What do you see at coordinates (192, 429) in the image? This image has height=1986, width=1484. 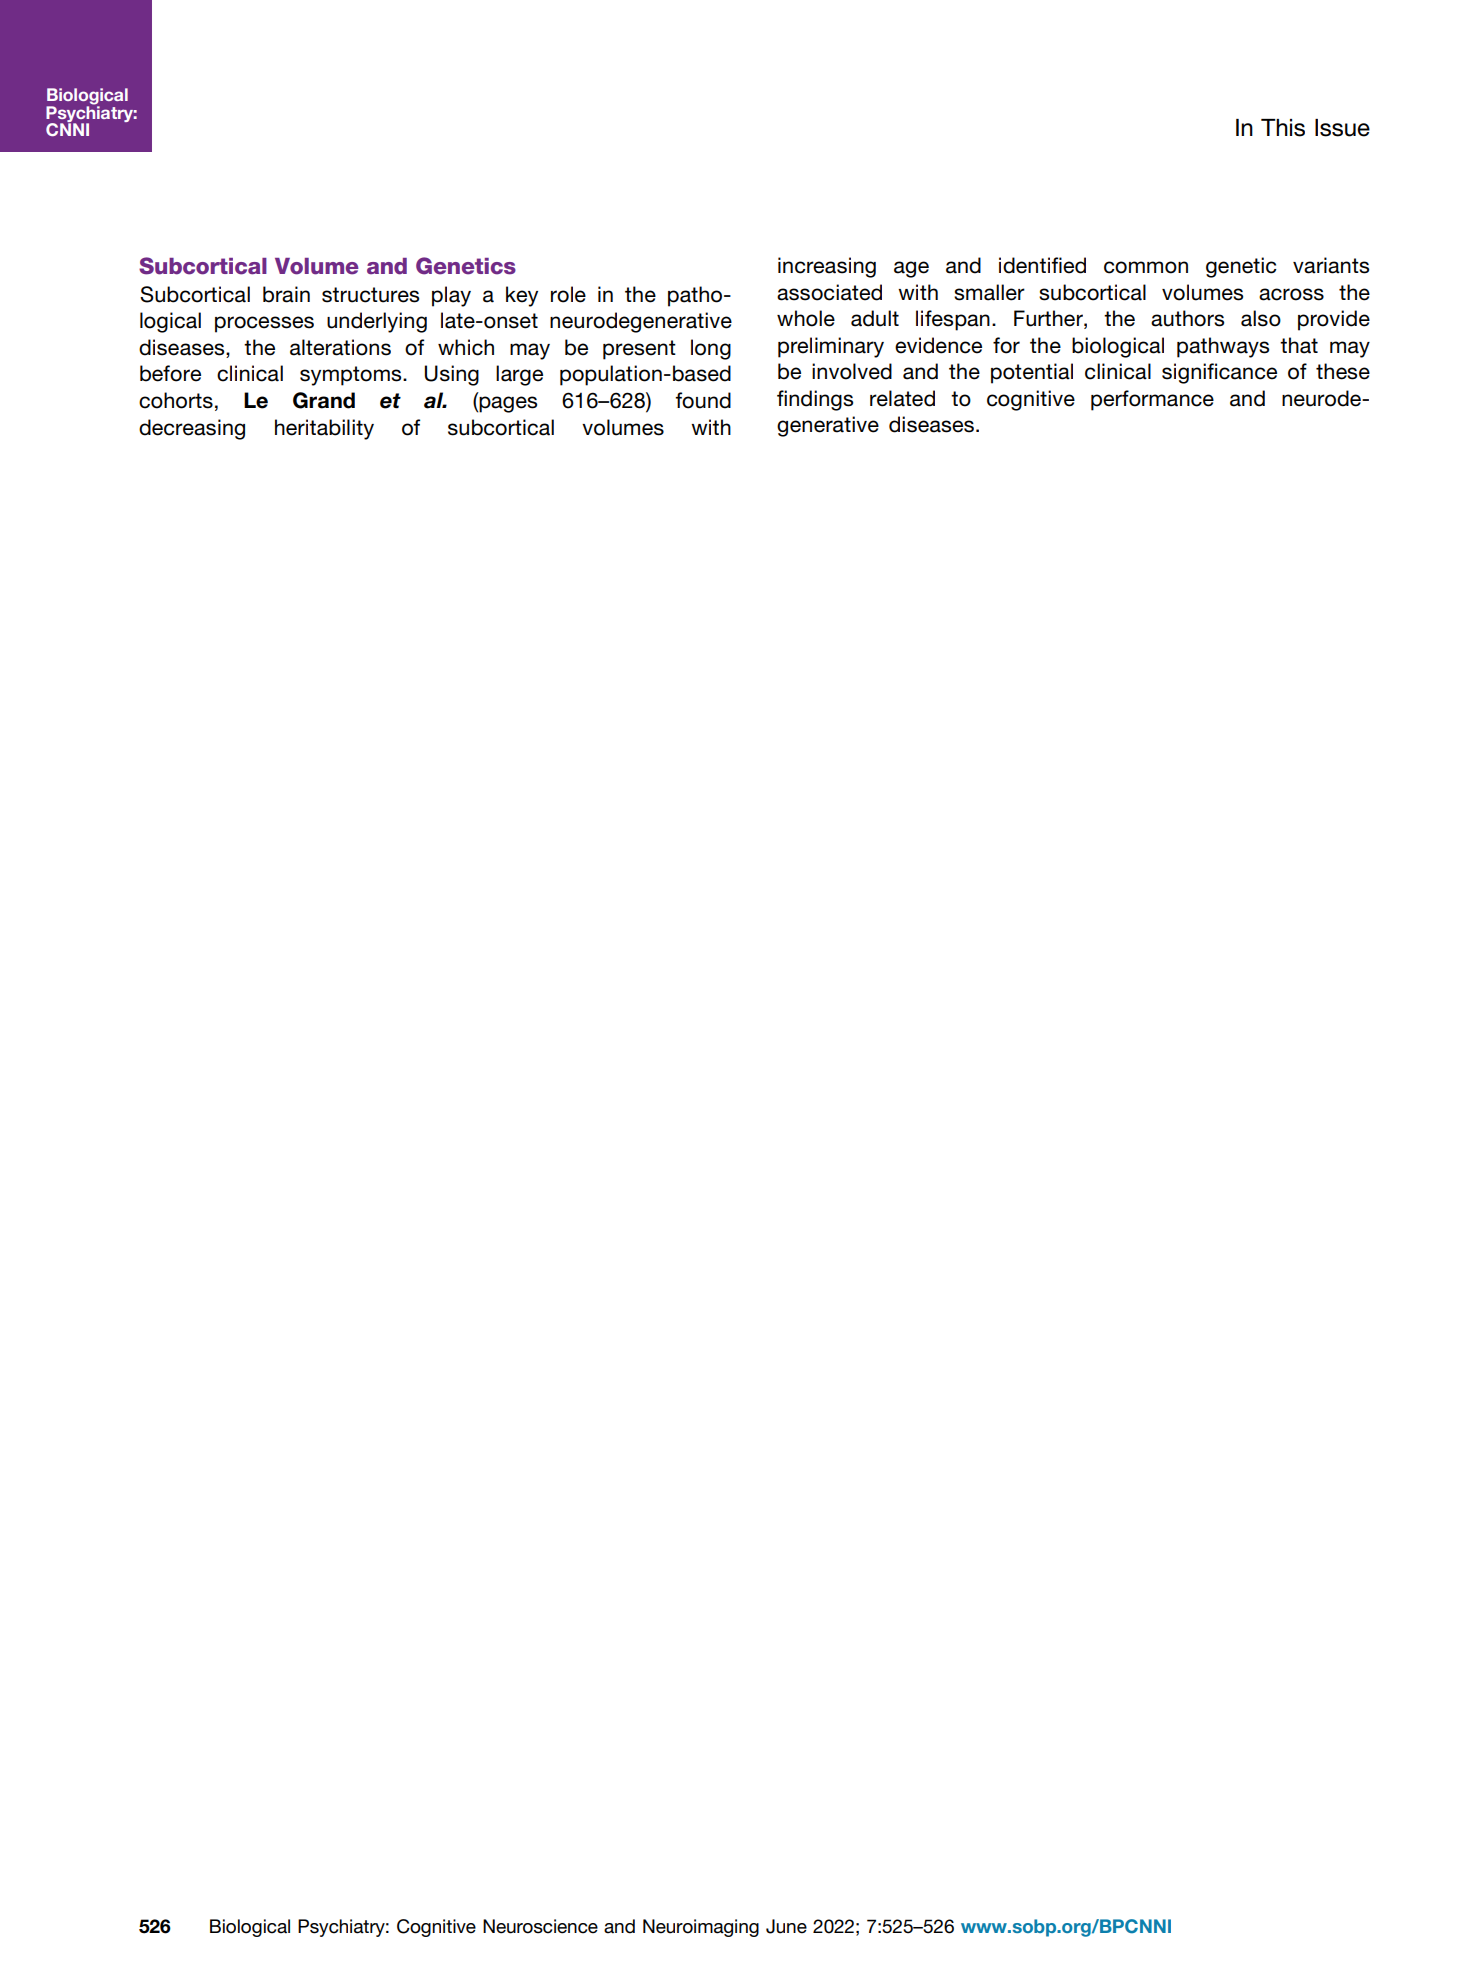 I see `decreasing` at bounding box center [192, 429].
